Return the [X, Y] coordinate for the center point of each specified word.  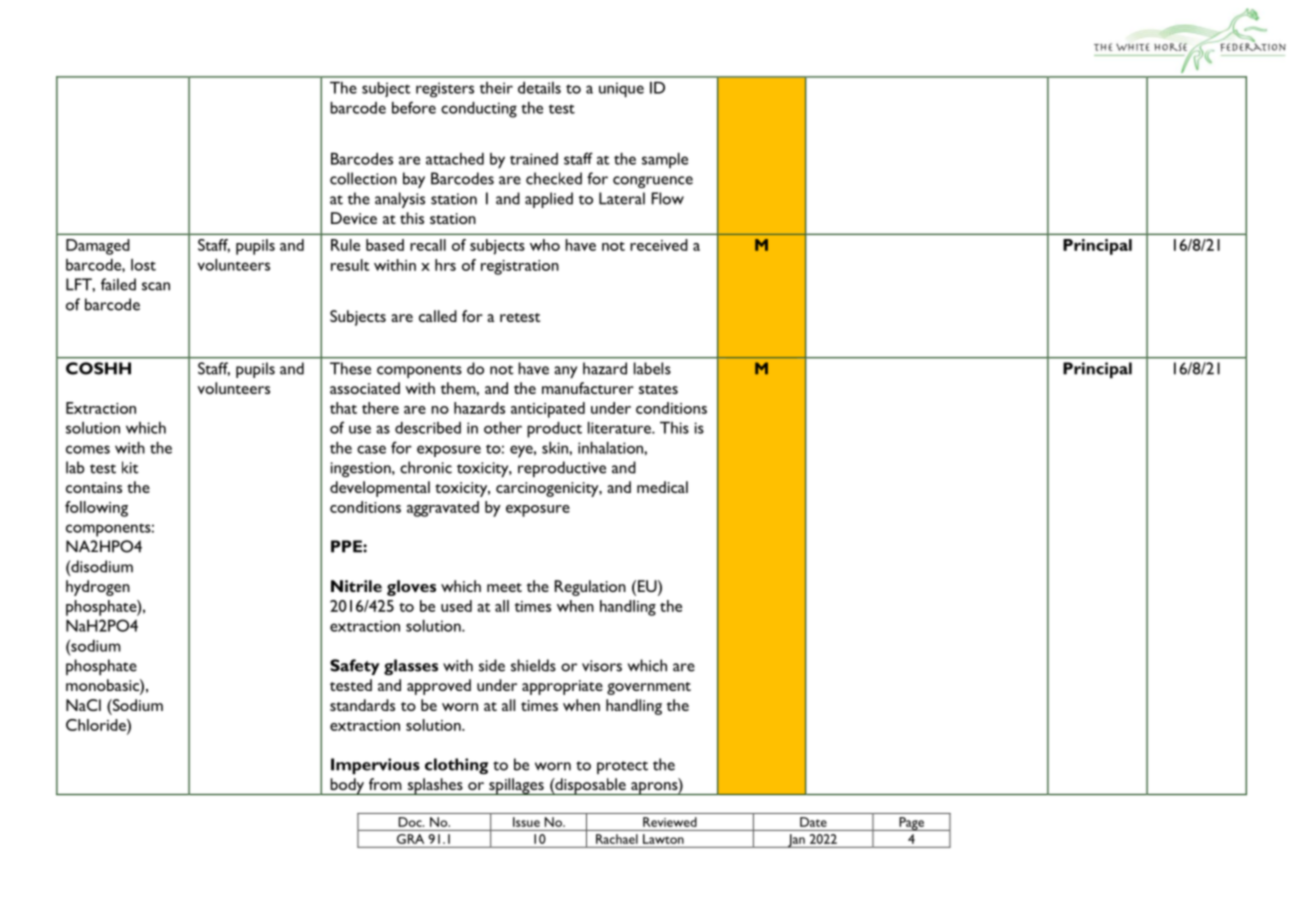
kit [130, 467]
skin [556, 448]
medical [662, 487]
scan [156, 286]
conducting [479, 110]
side [492, 665]
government [649, 688]
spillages [516, 786]
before [414, 107]
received [659, 245]
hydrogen [98, 588]
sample [665, 160]
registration [520, 267]
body [347, 786]
